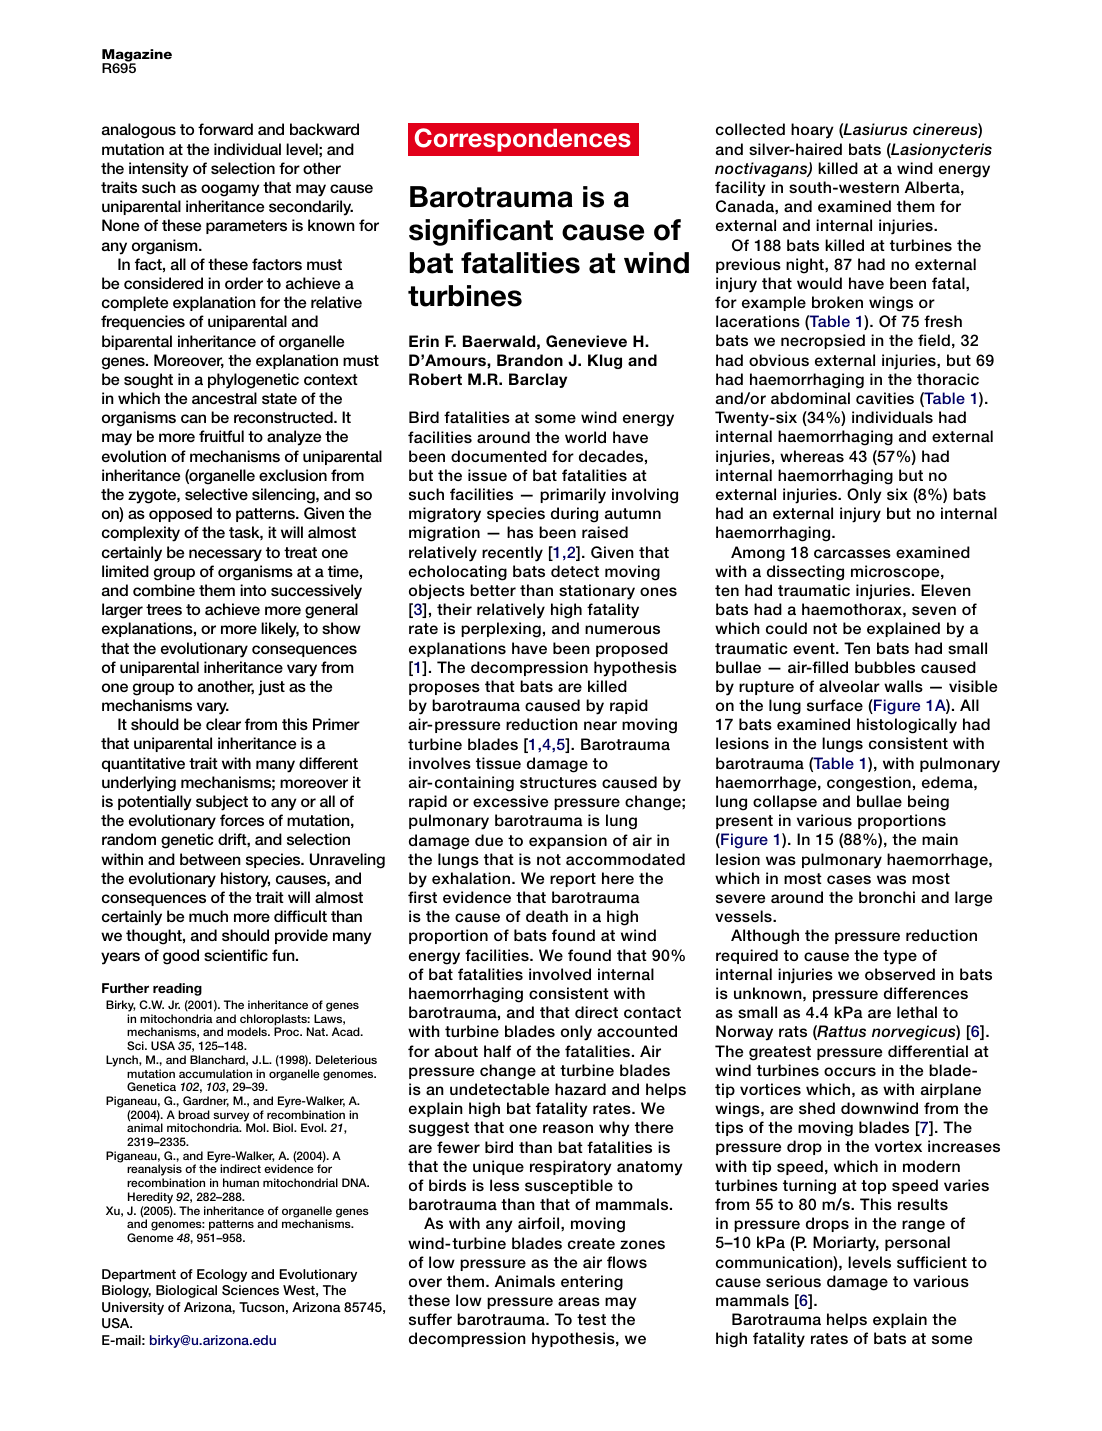  What do you see at coordinates (523, 140) in the document?
I see `Correspondences` at bounding box center [523, 140].
